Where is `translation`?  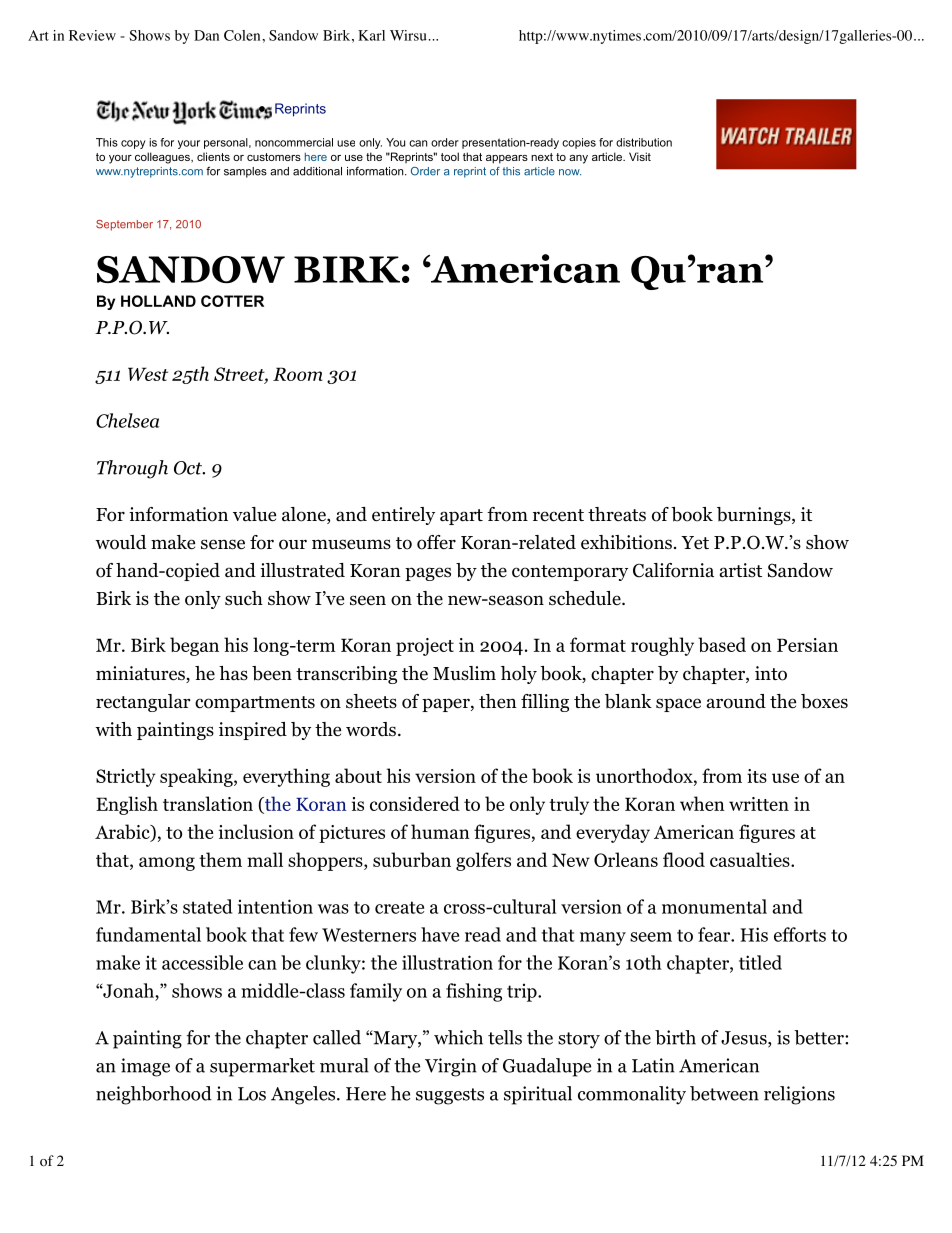
translation is located at coordinates (208, 803).
